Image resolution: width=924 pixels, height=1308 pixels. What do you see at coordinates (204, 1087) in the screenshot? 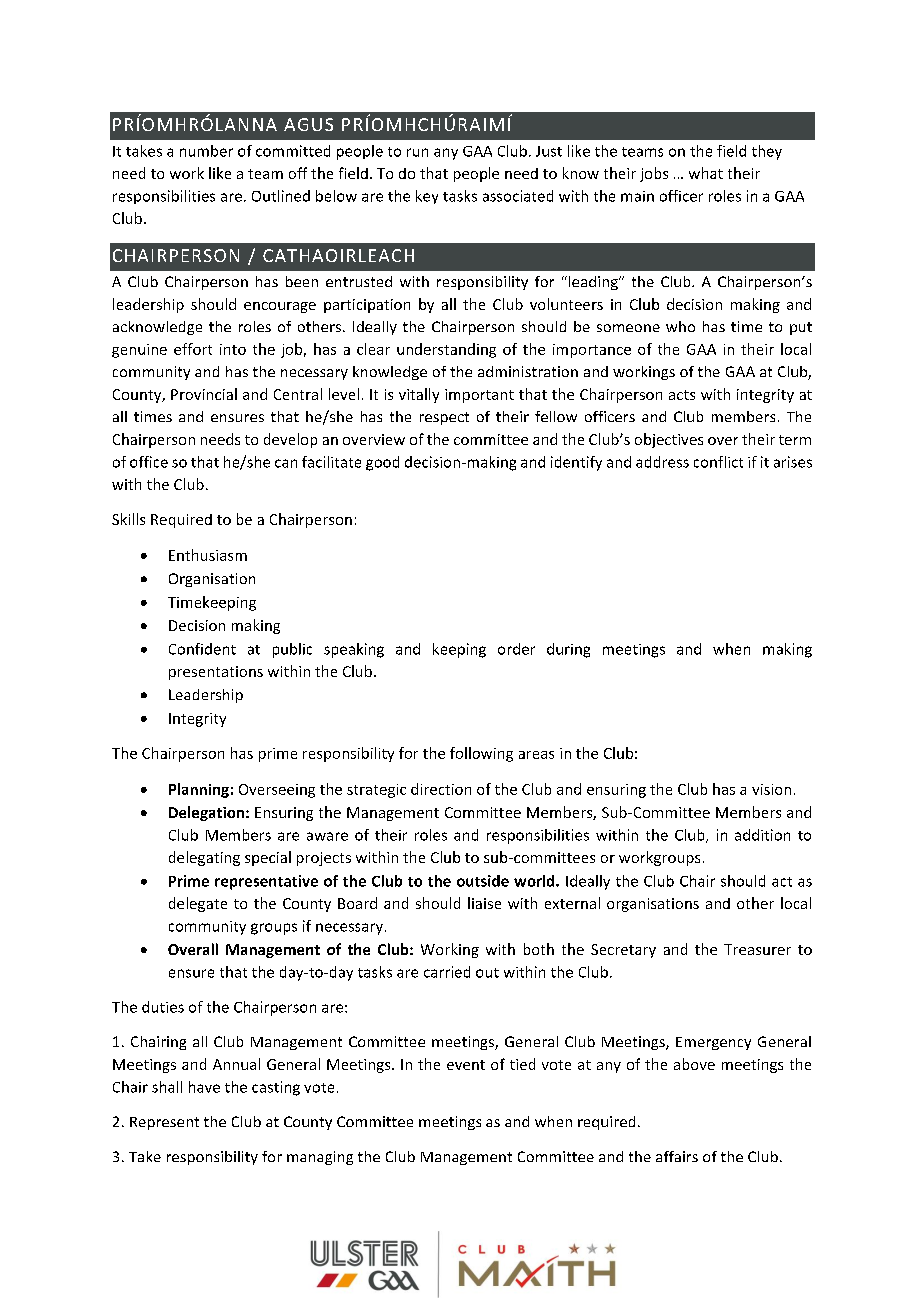
I see `have` at bounding box center [204, 1087].
